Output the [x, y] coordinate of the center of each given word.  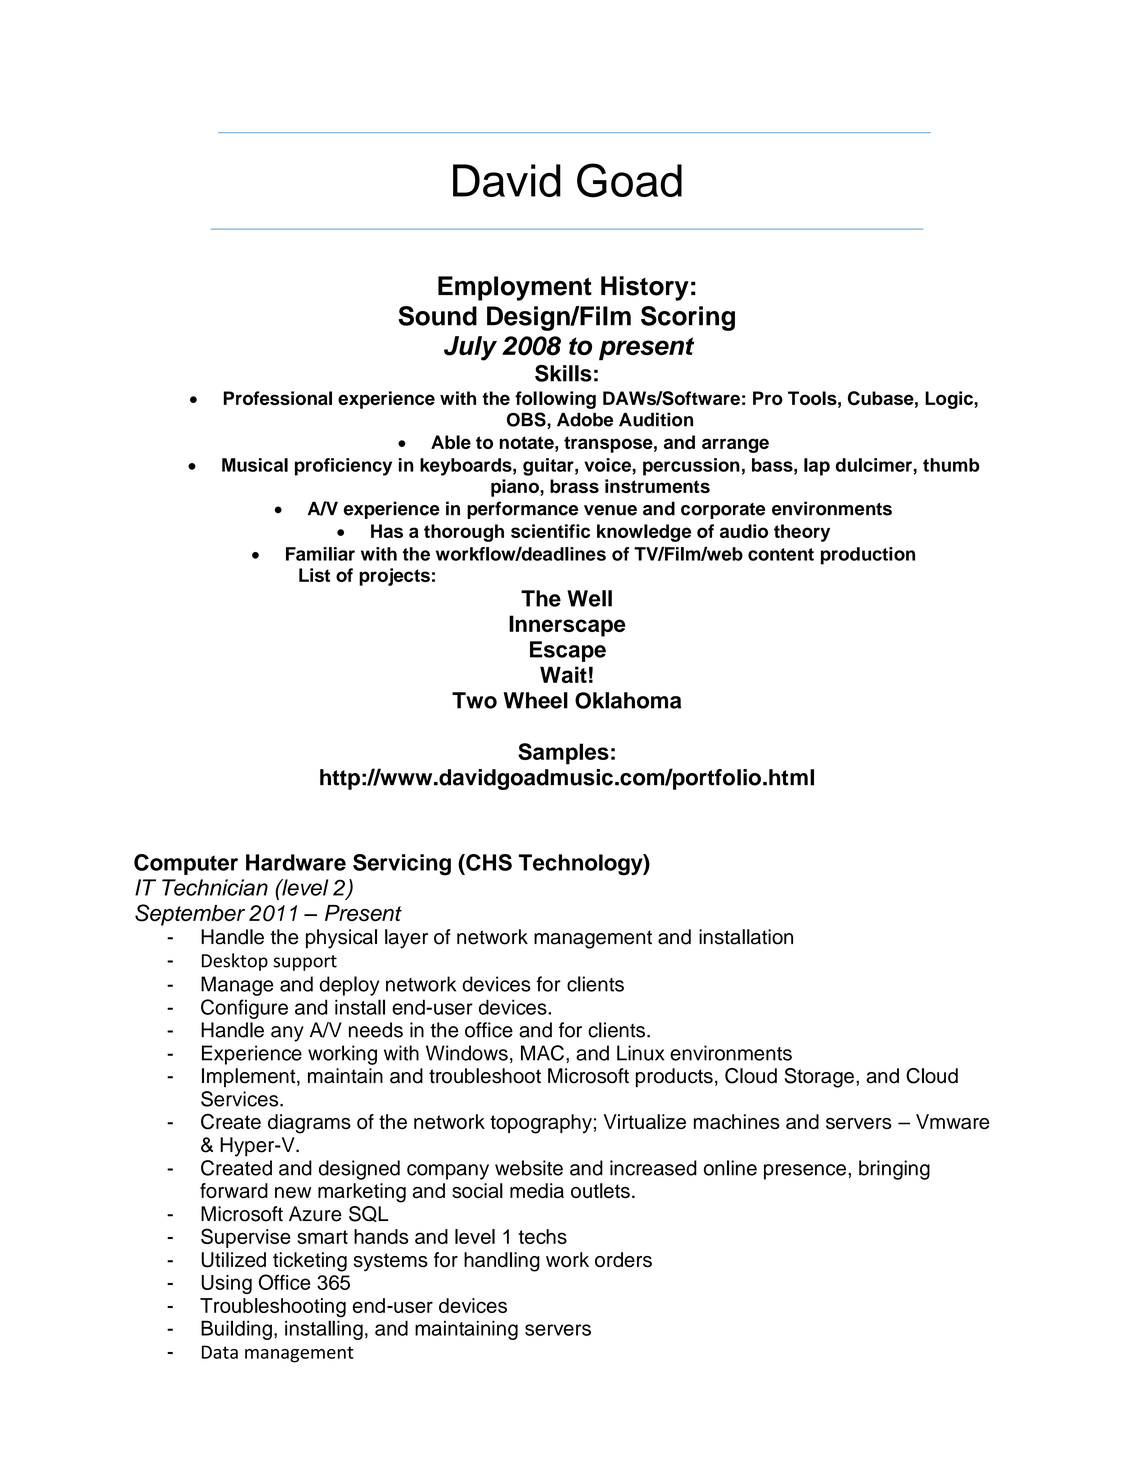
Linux [640, 1053]
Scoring [688, 318]
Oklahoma [628, 700]
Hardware [296, 862]
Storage [819, 1078]
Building [236, 1330]
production [868, 556]
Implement [250, 1078]
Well [589, 598]
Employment [515, 288]
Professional [277, 398]
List [314, 575]
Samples [563, 754]
